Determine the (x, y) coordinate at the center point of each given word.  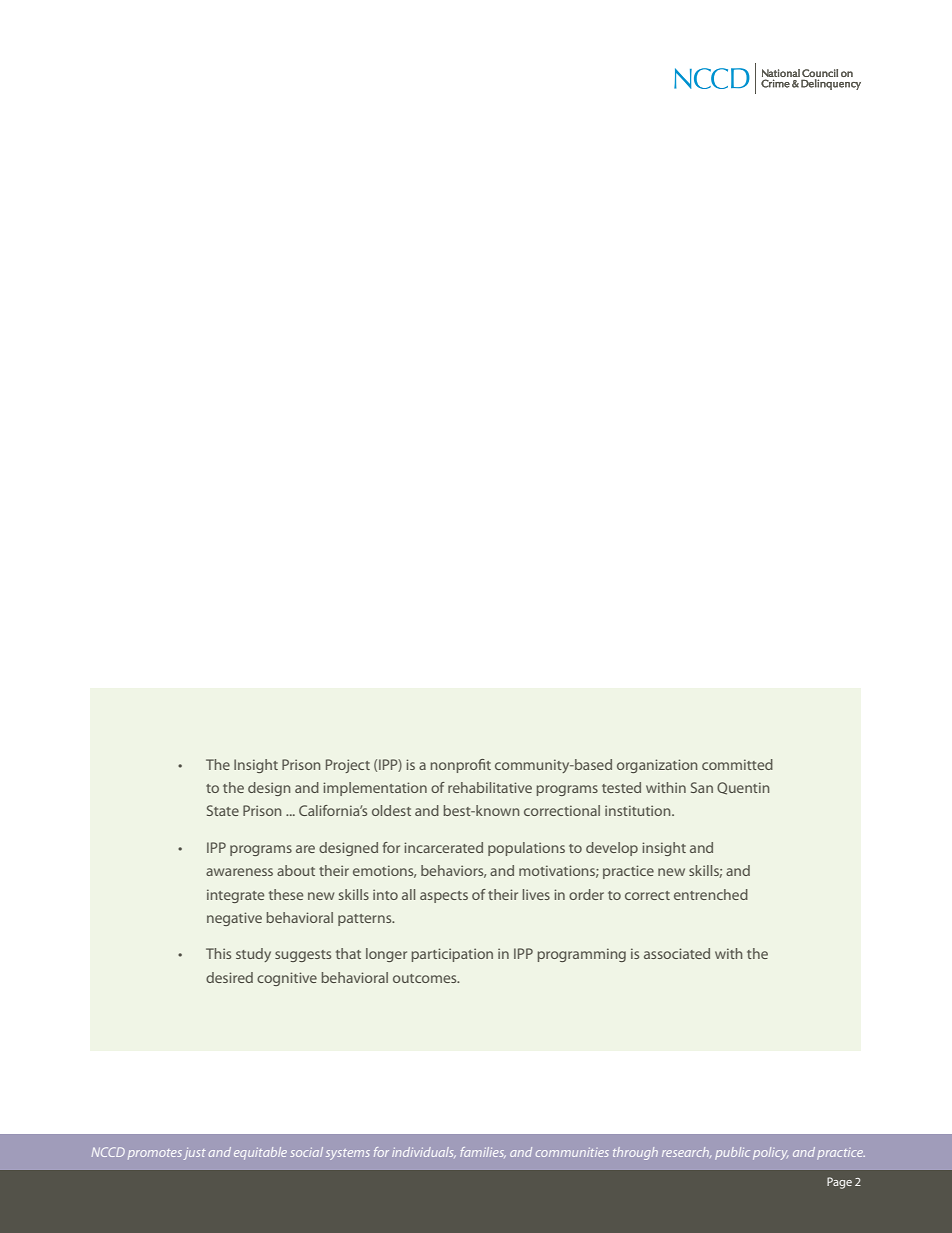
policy (770, 1153)
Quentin (743, 788)
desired (229, 977)
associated (677, 953)
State (223, 810)
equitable (260, 1153)
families (483, 1152)
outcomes (426, 978)
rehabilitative (490, 787)
